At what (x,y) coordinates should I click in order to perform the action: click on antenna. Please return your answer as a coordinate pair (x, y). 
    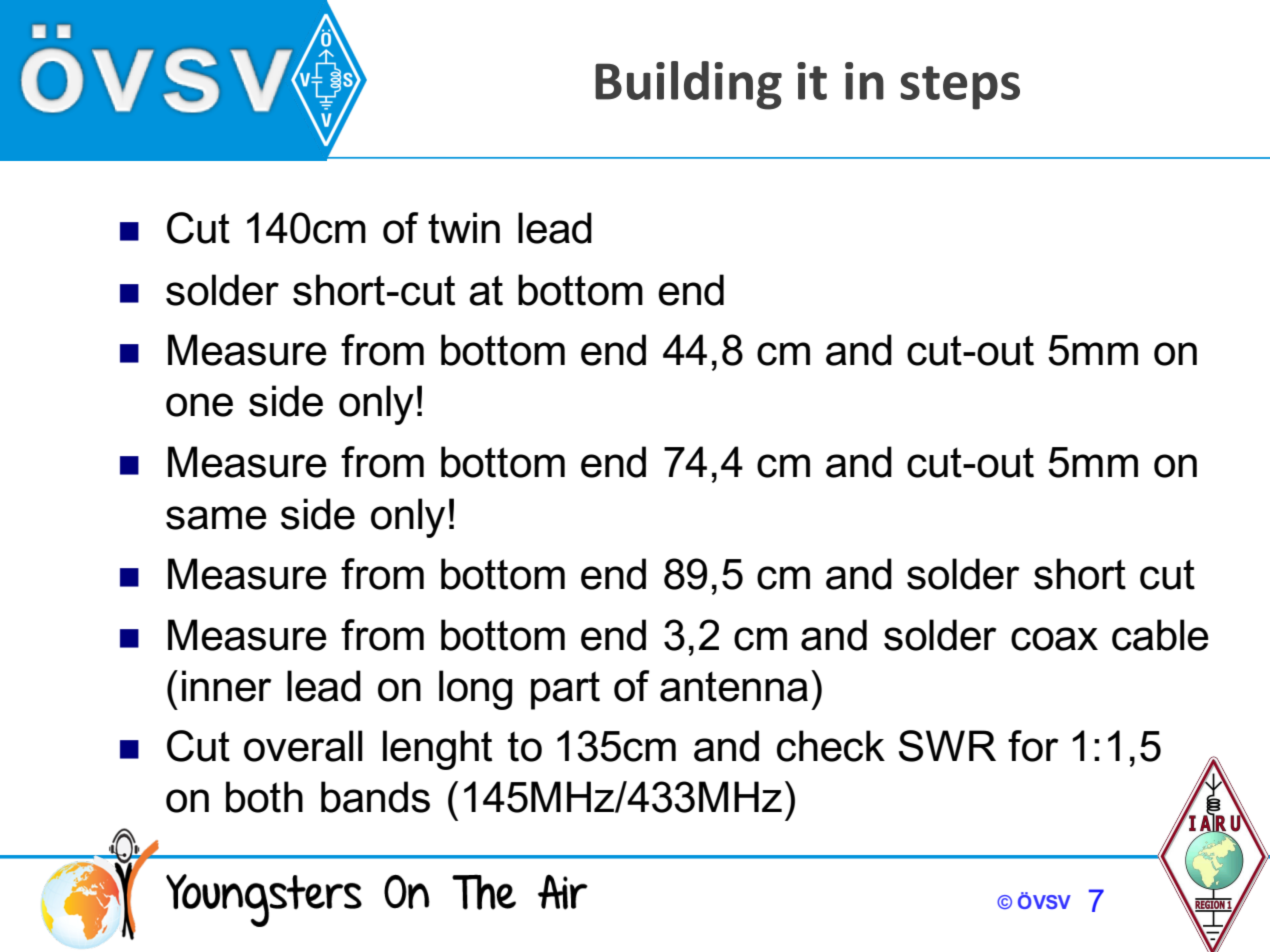
    Looking at the image, I should click on (734, 686).
